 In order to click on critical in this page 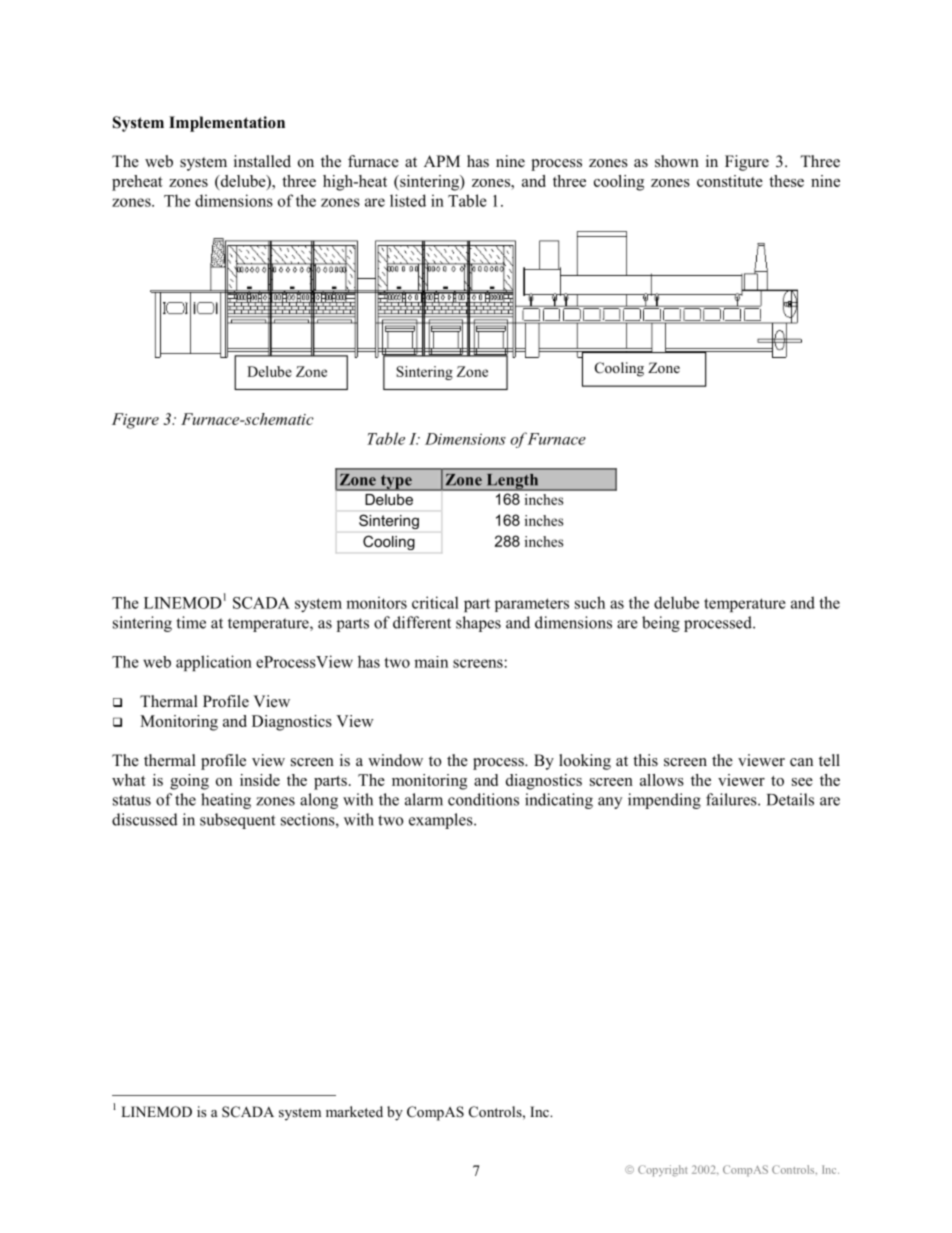, I will do `click(435, 602)`.
